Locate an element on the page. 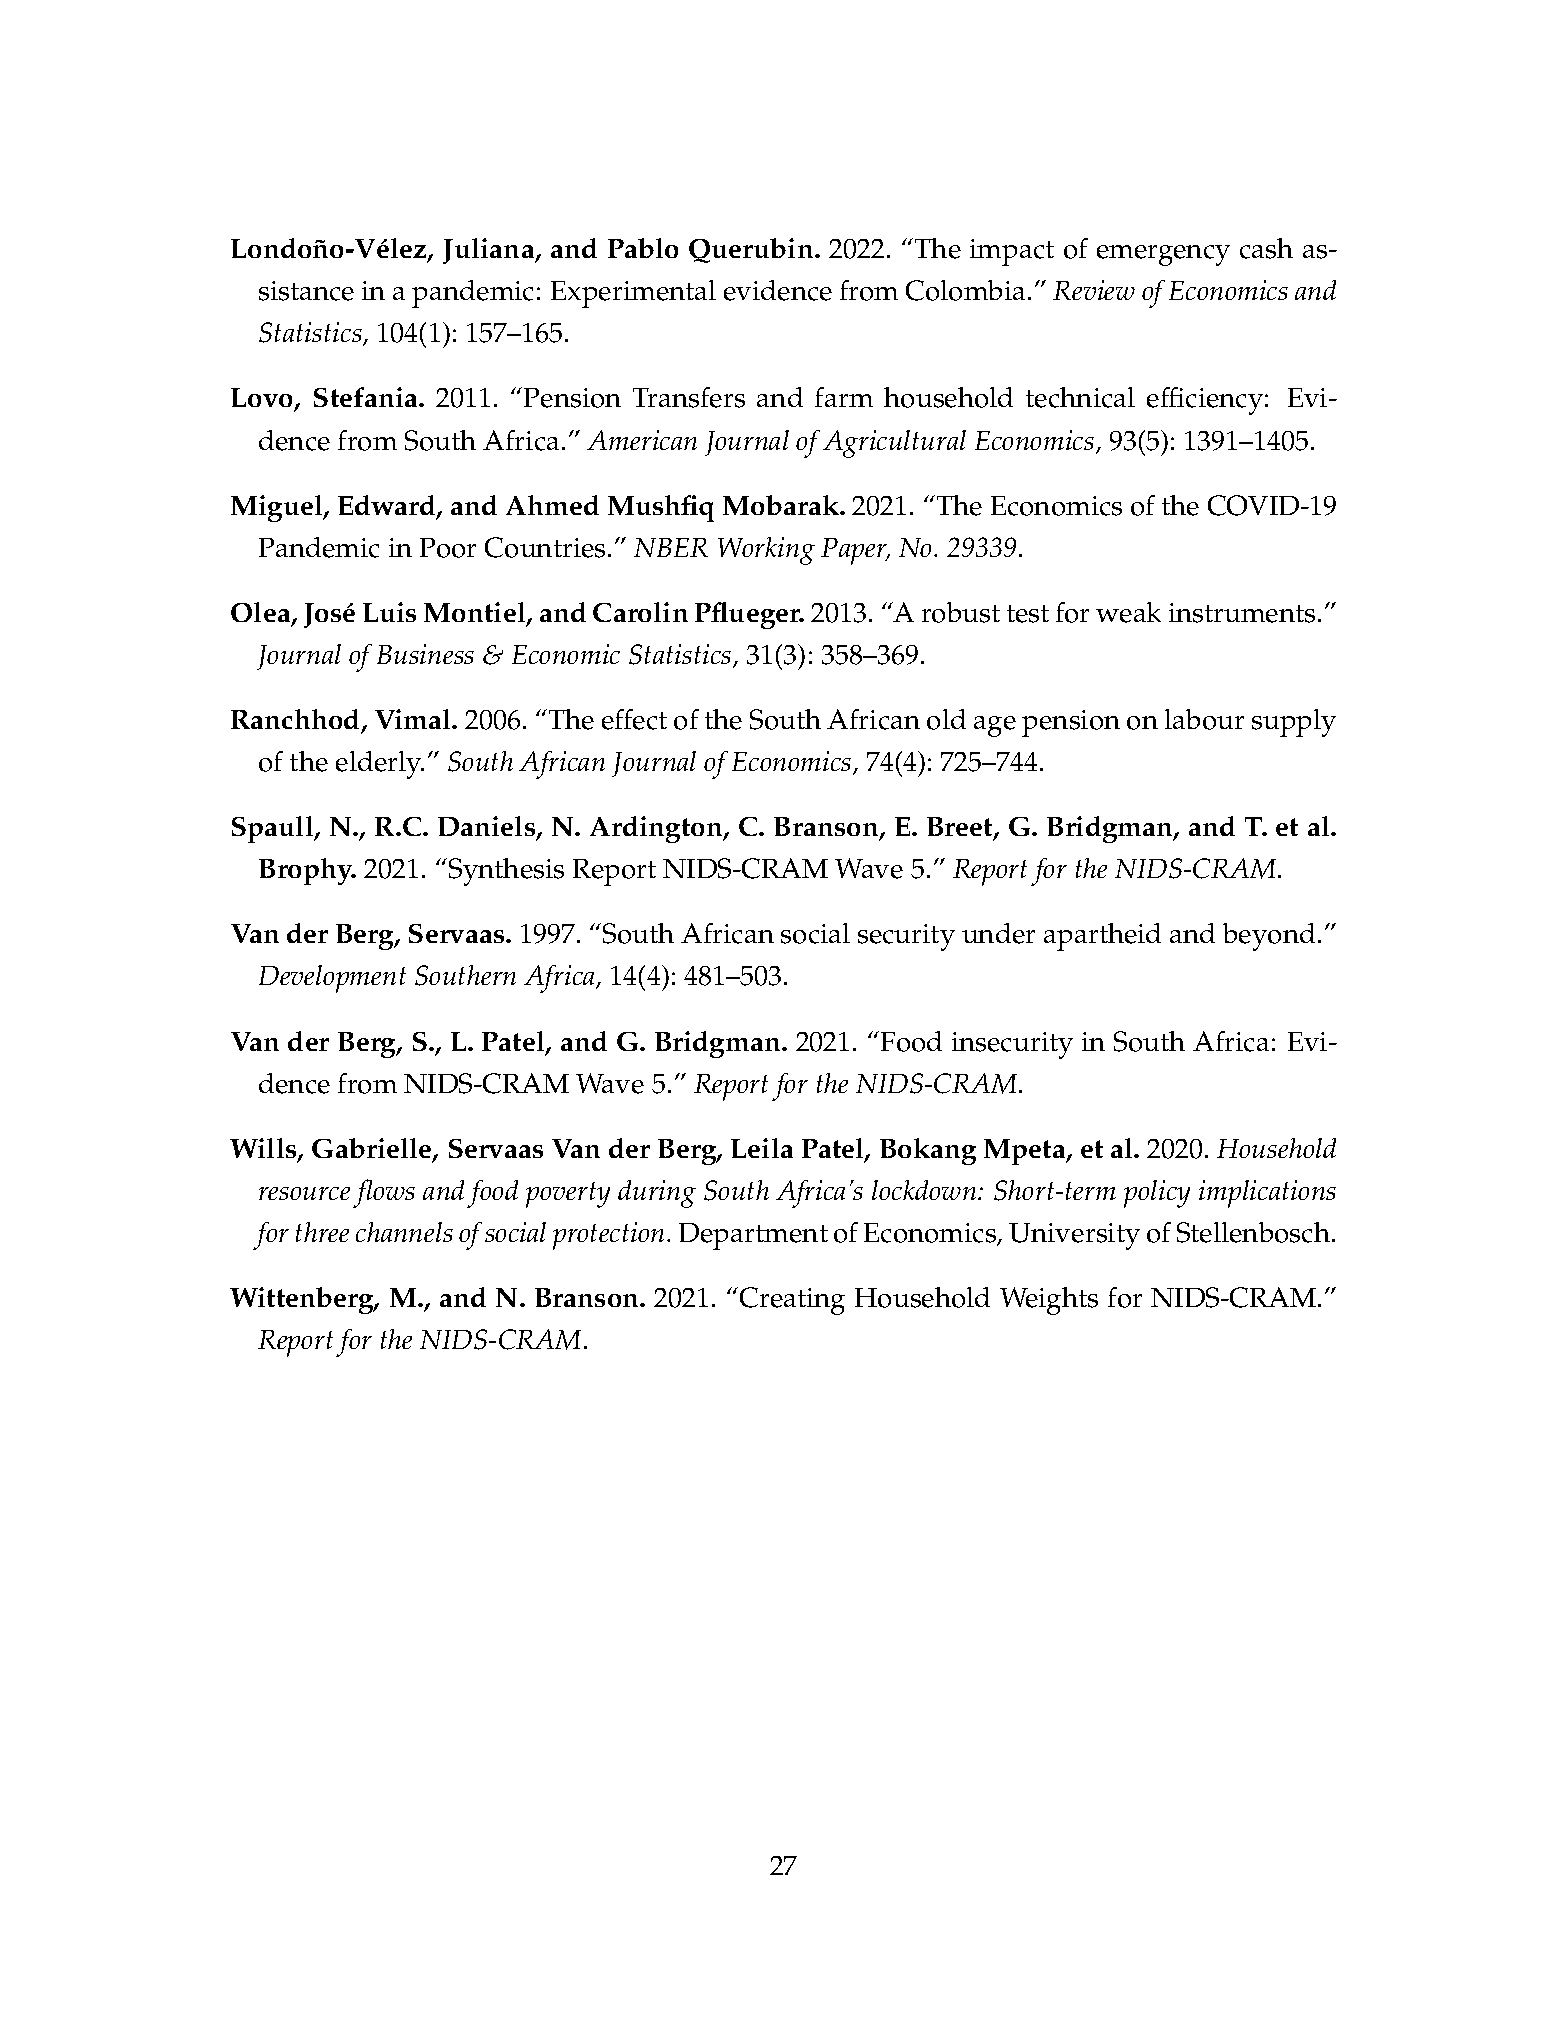 This document has height=2029, width=1568. Working is located at coordinates (766, 551).
